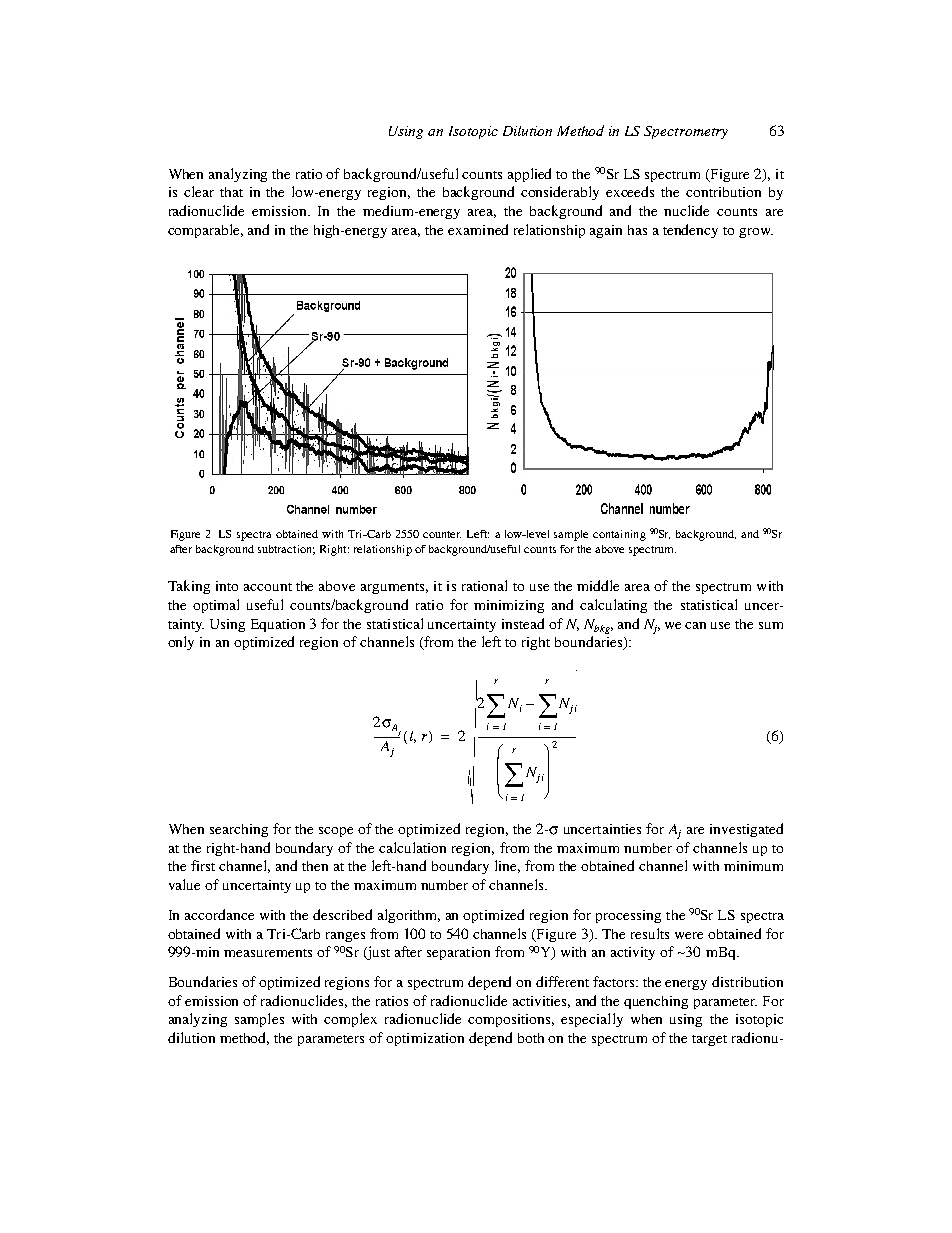 This image has width=952, height=1233. What do you see at coordinates (686, 132) in the image?
I see `Spectrometry` at bounding box center [686, 132].
